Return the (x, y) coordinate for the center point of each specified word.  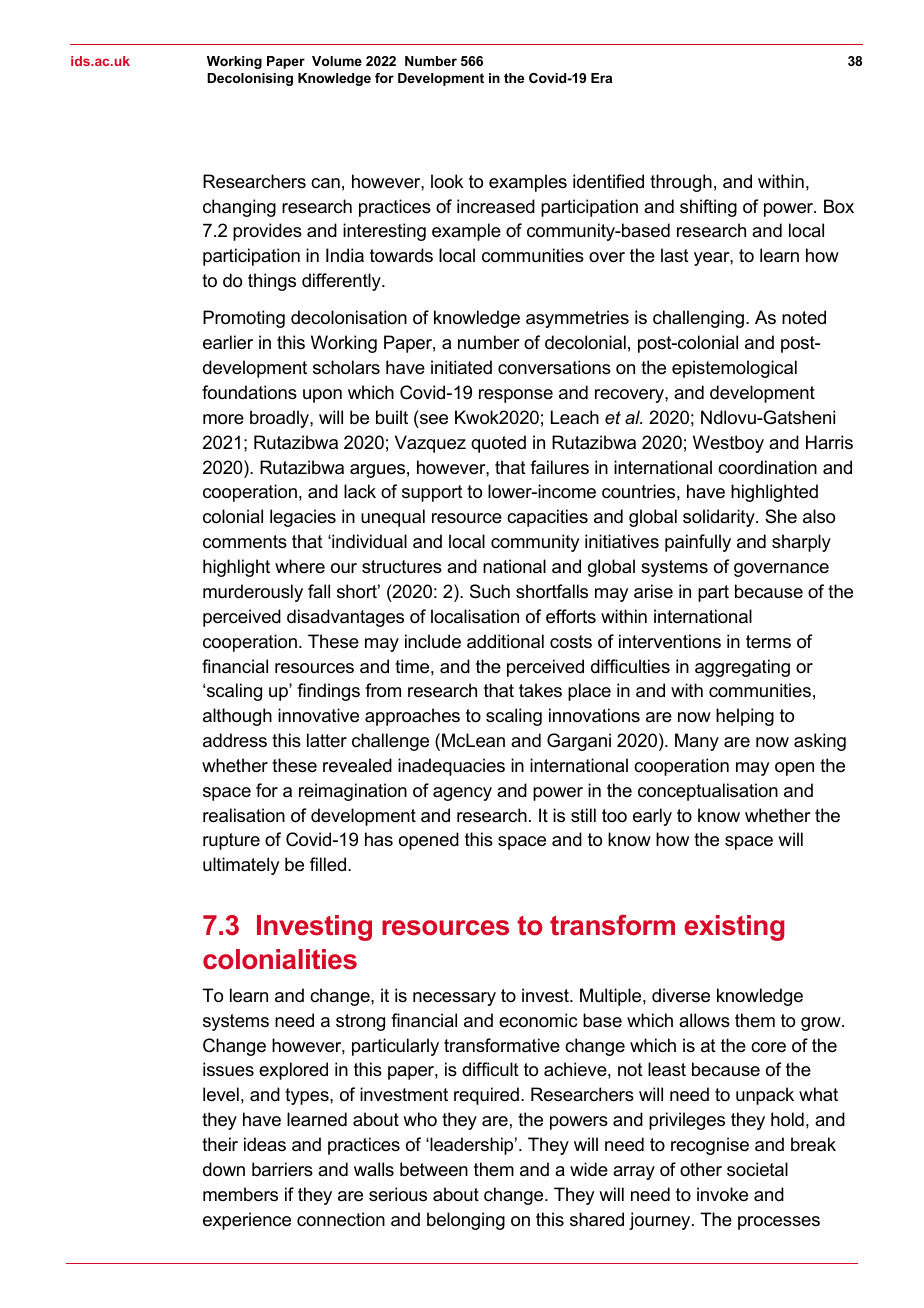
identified (608, 181)
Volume (337, 61)
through (681, 183)
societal (757, 1169)
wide (589, 1169)
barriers (282, 1169)
